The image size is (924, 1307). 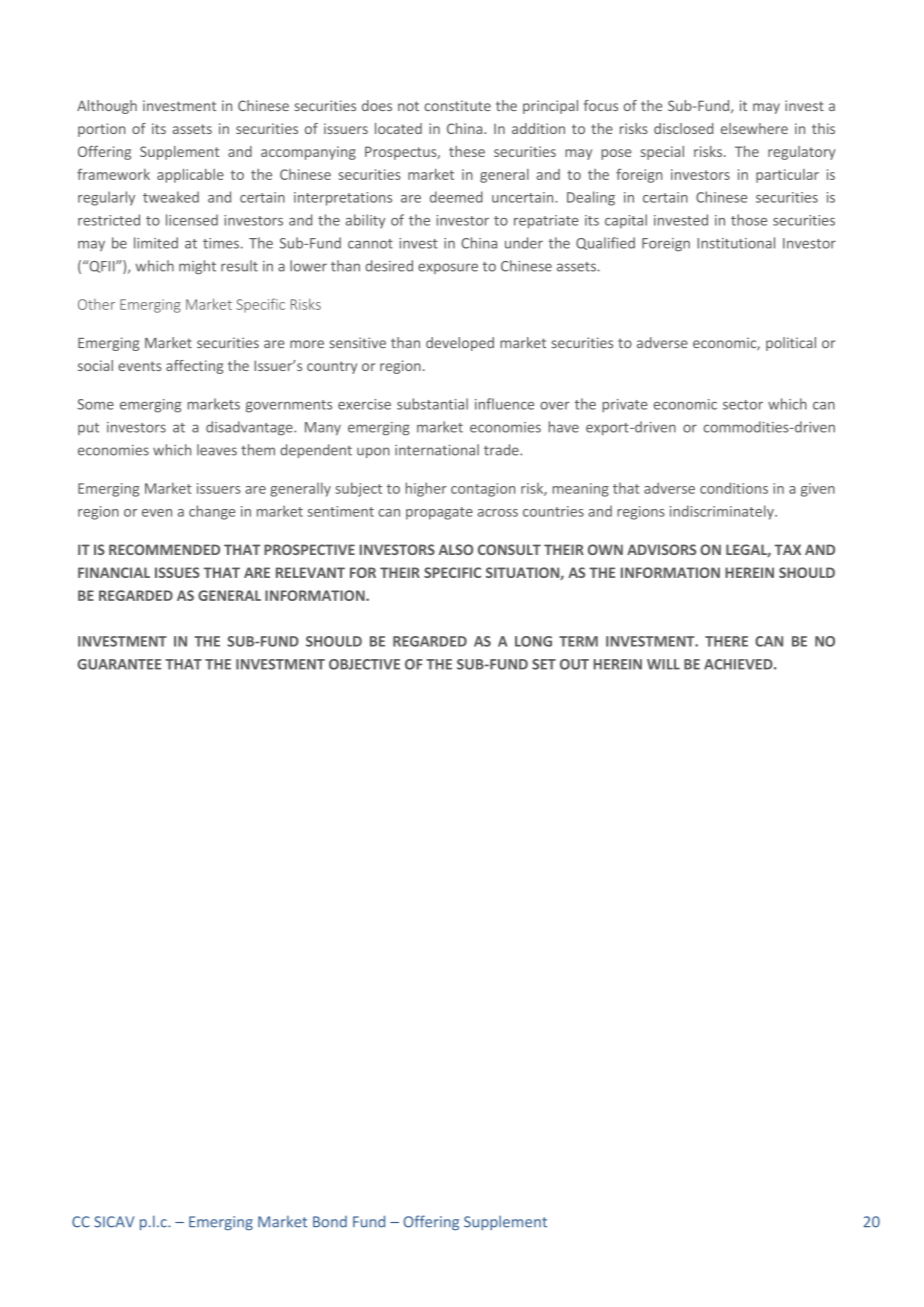 What do you see at coordinates (467, 151) in the image?
I see `these` at bounding box center [467, 151].
